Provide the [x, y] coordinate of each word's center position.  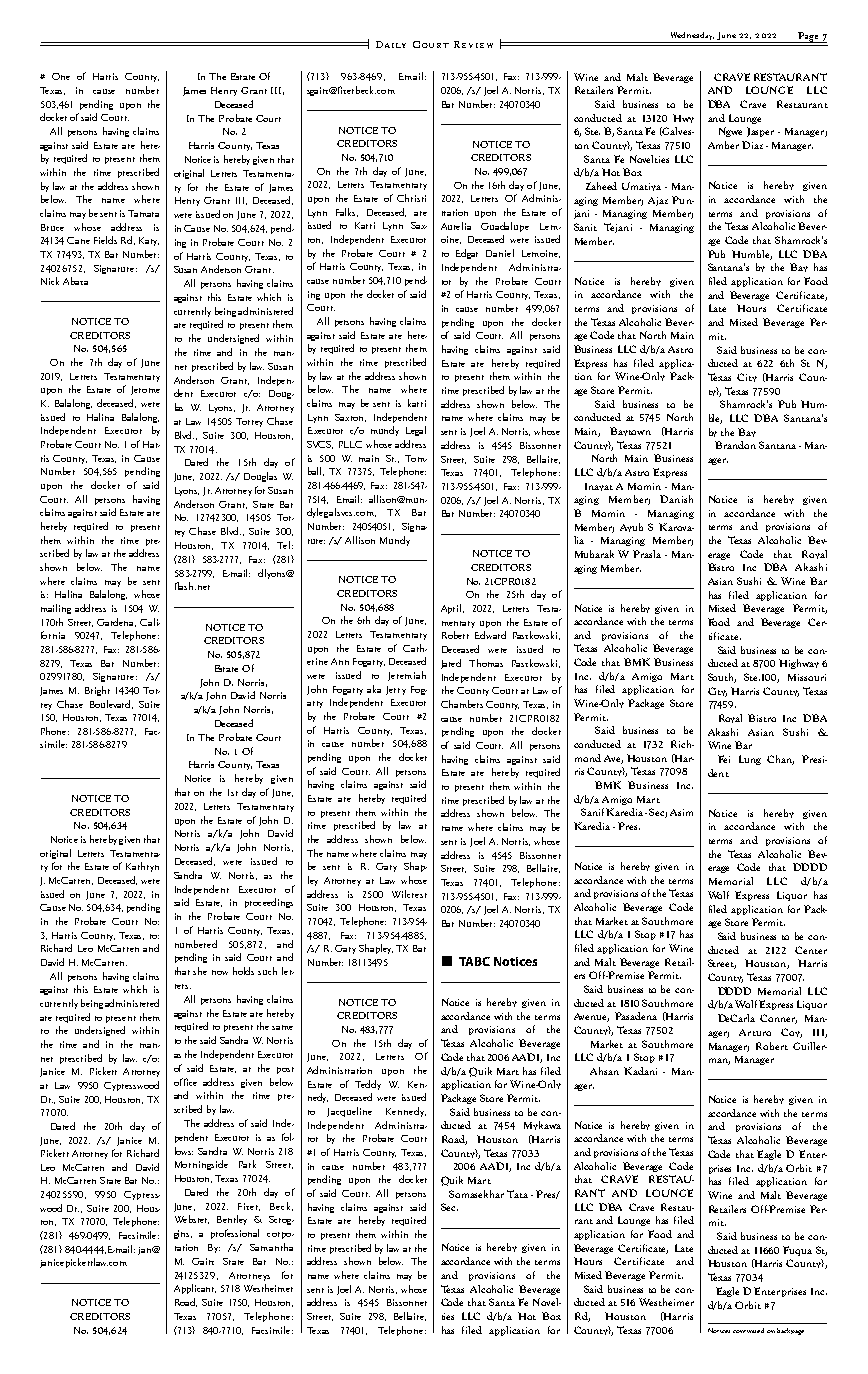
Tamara [143, 213]
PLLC [350, 444]
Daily [391, 44]
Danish [676, 499]
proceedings [269, 903]
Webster [192, 1219]
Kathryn [142, 867]
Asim [681, 812]
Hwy [683, 118]
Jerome [145, 390]
